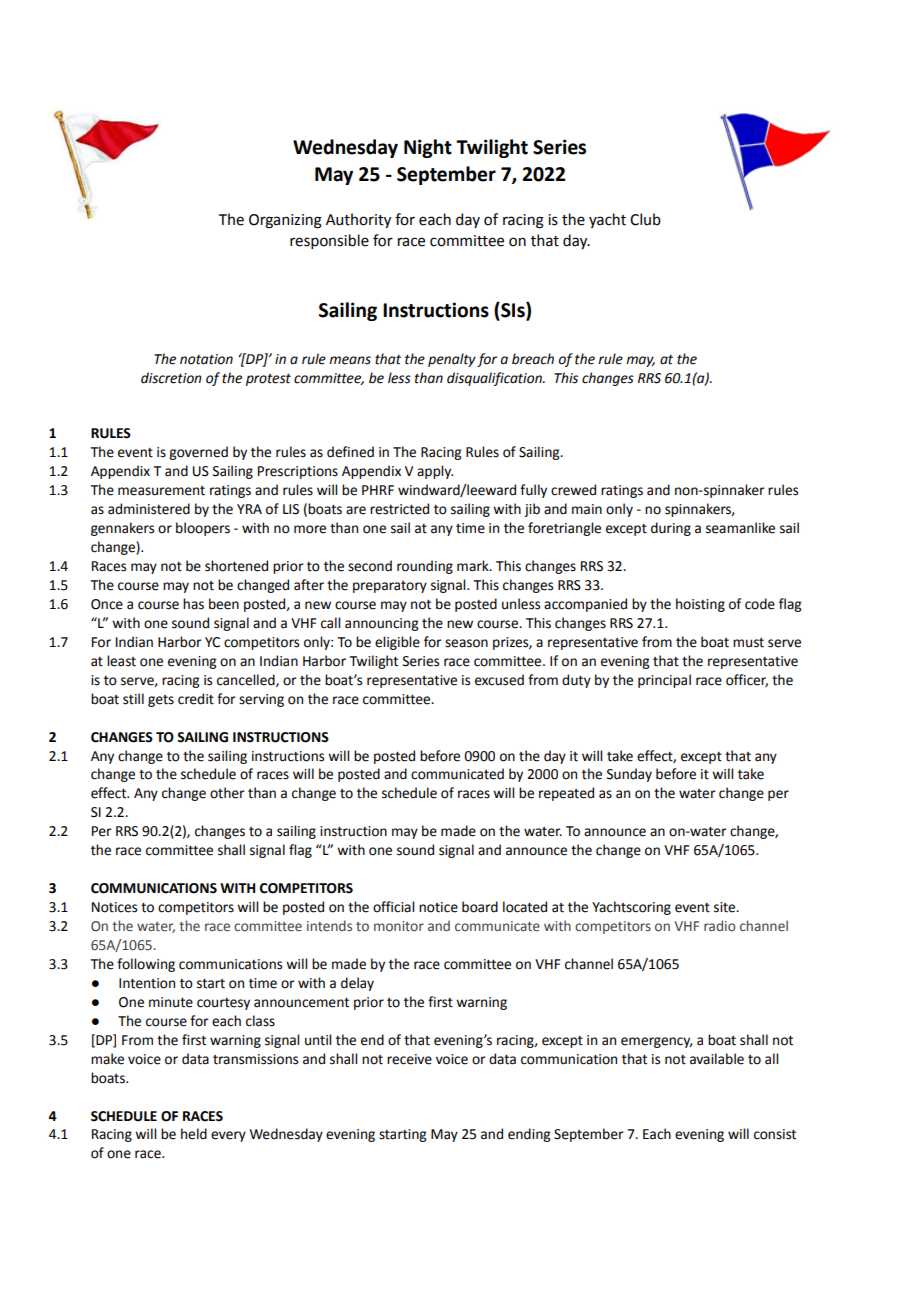 The width and height of the screenshot is (924, 1307). Describe the element at coordinates (285, 221) in the screenshot. I see `Organizing` at that location.
